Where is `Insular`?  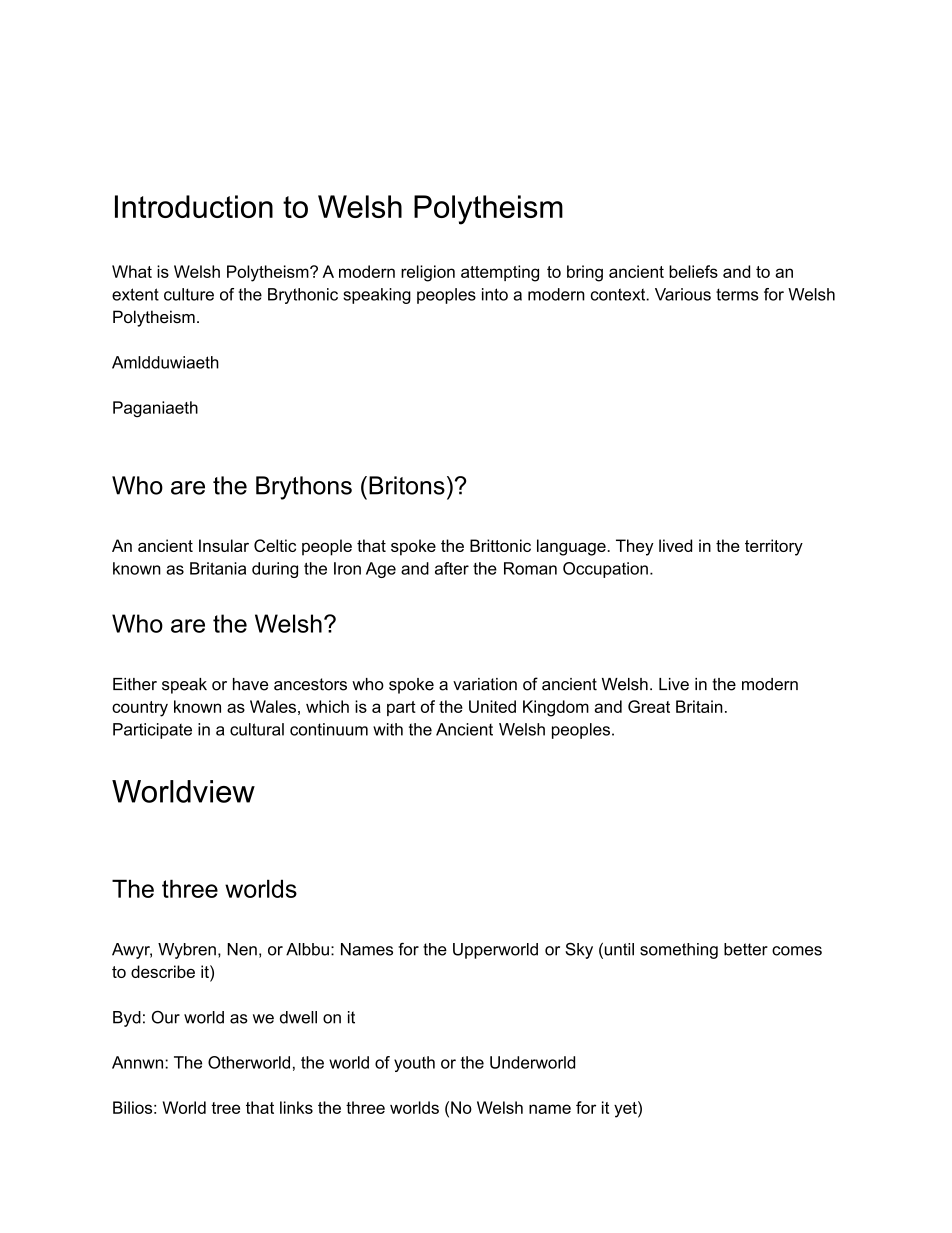
Insular is located at coordinates (224, 545).
